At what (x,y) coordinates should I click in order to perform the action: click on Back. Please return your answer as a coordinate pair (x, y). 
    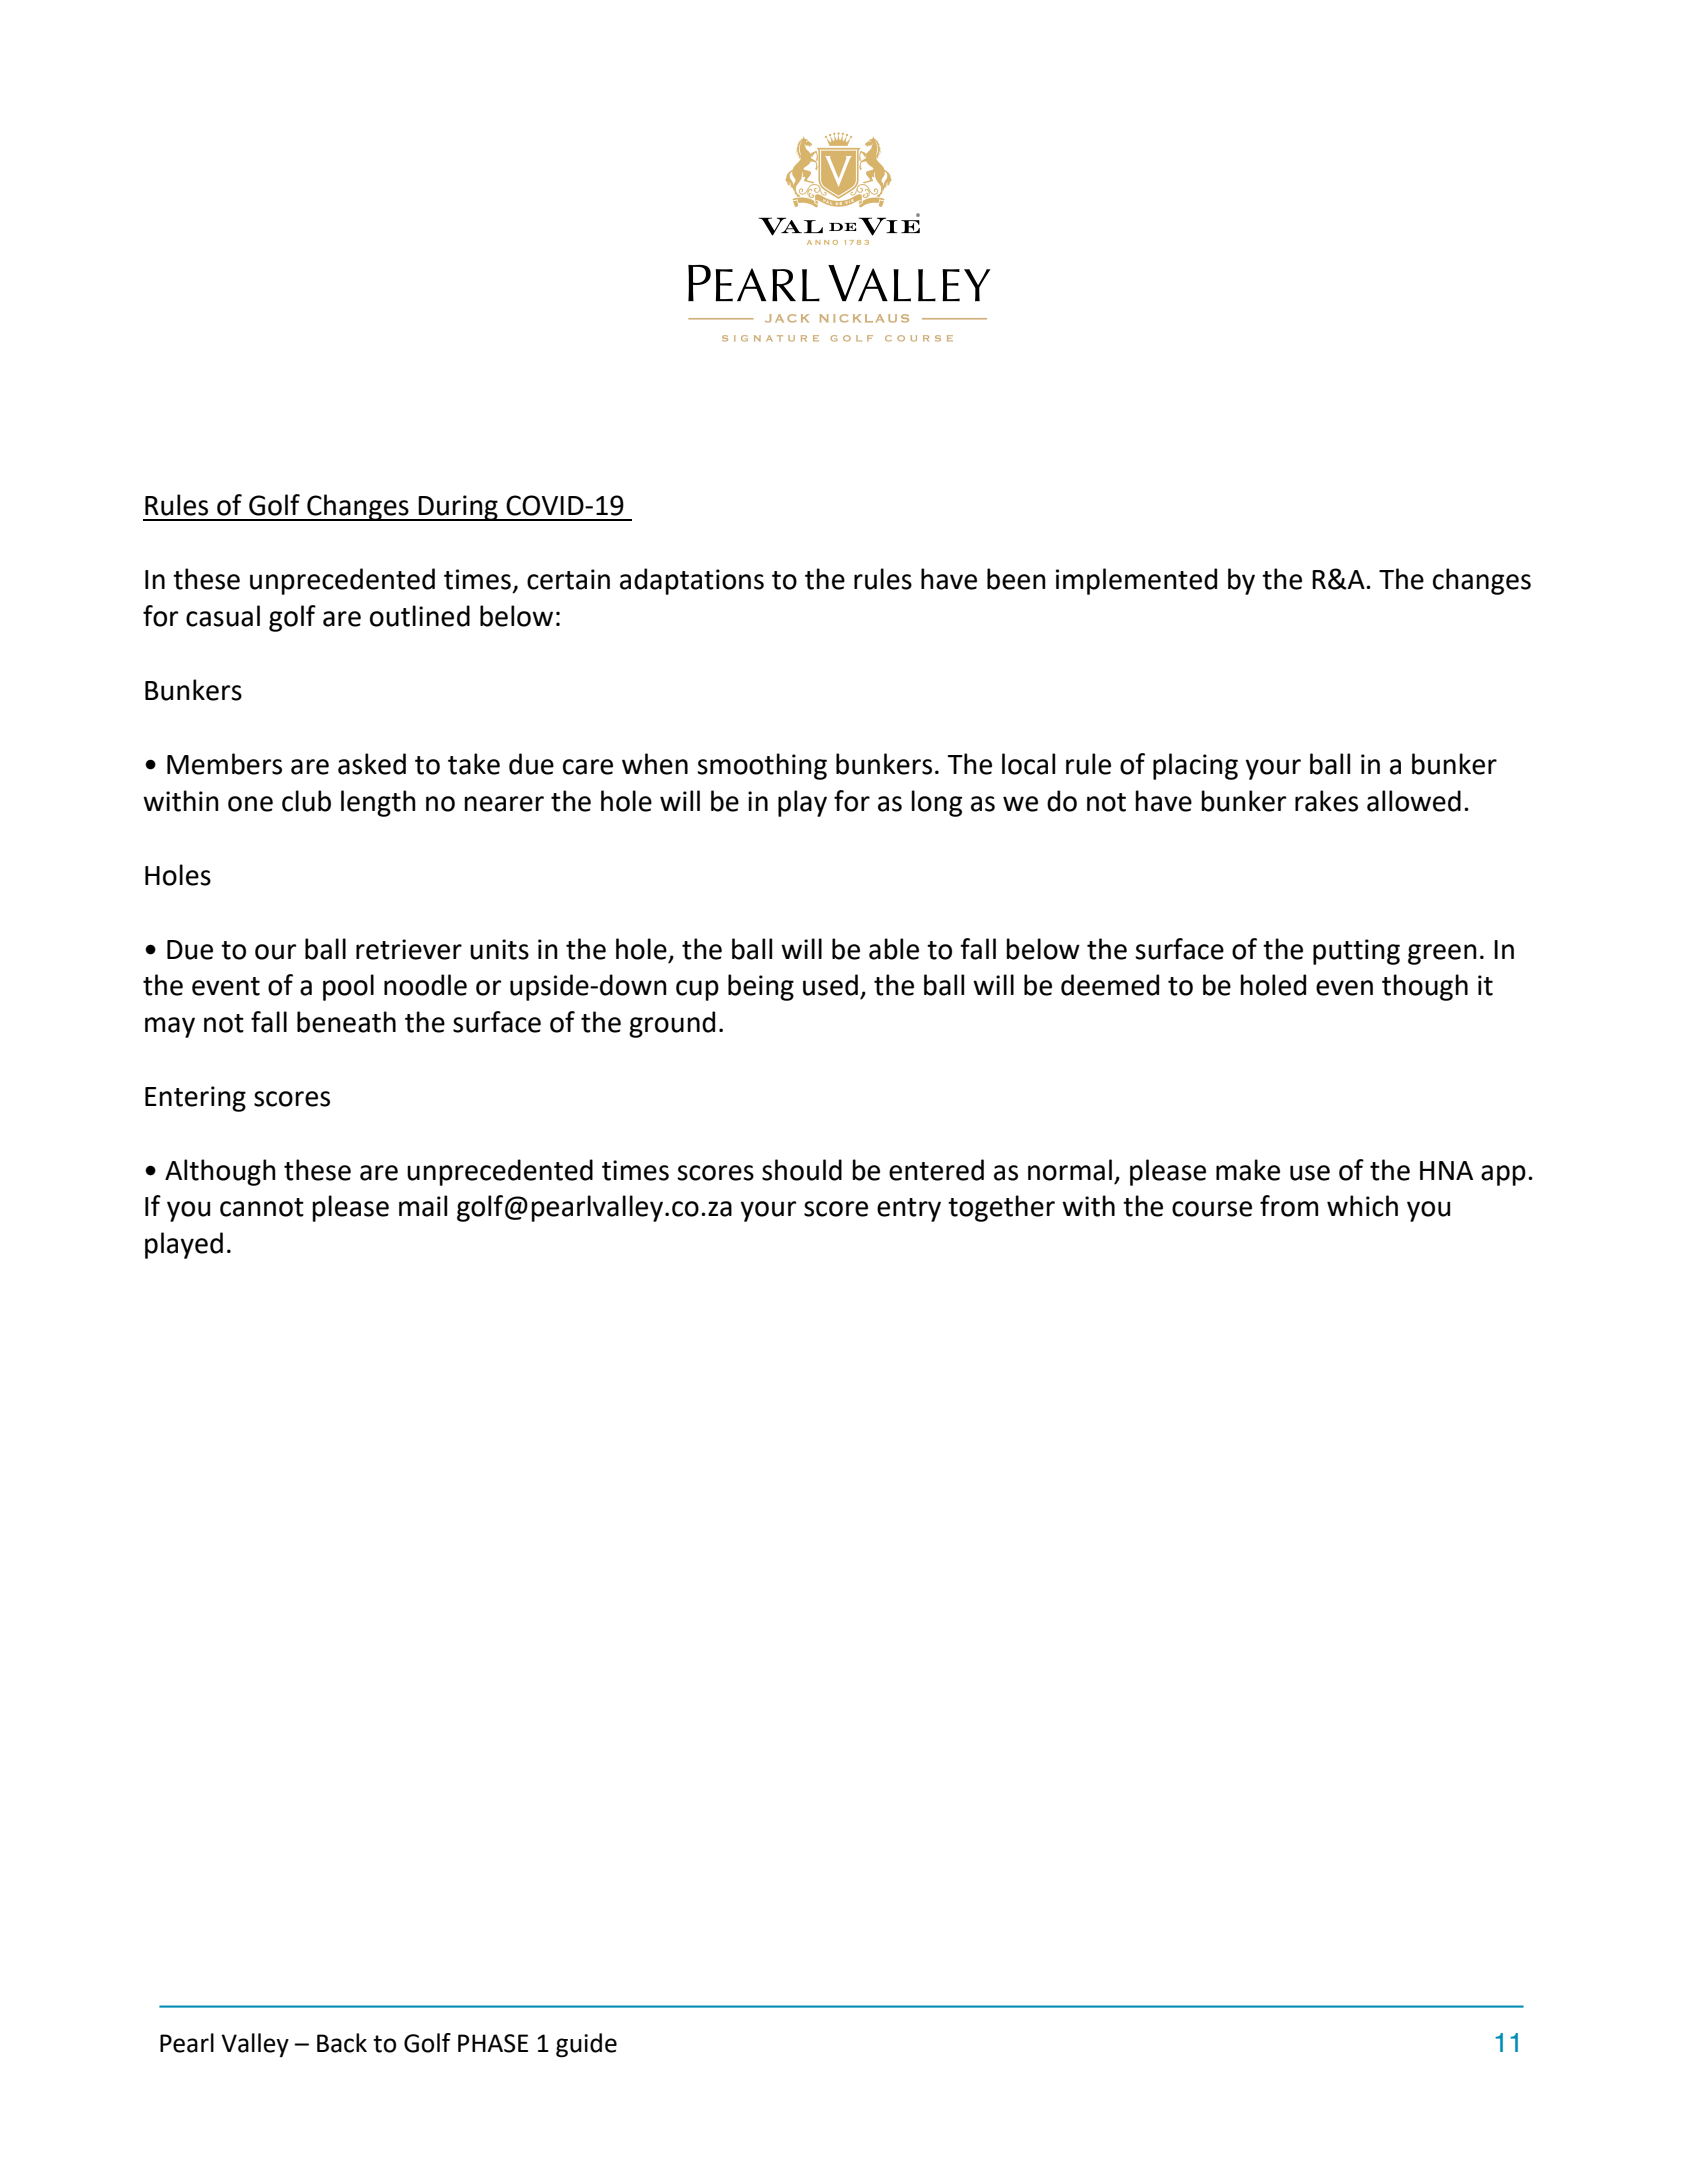
    Looking at the image, I should click on (342, 2043).
